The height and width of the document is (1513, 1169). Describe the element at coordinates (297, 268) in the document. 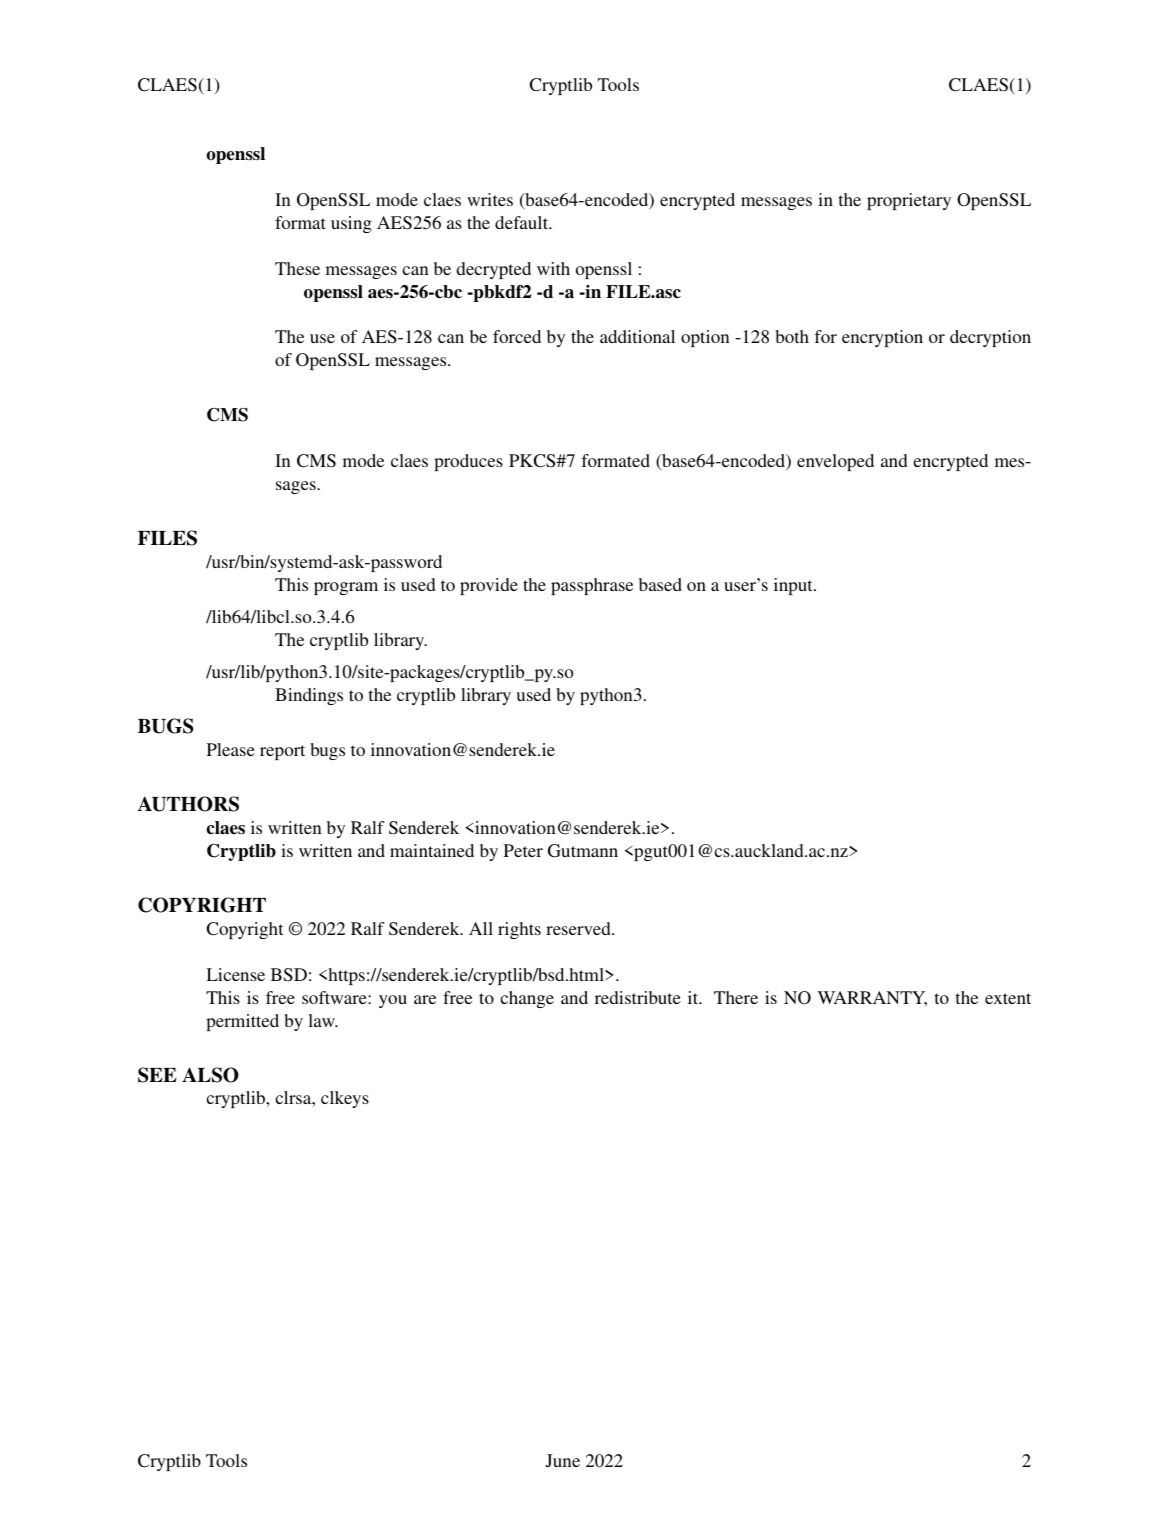

I see `These` at that location.
